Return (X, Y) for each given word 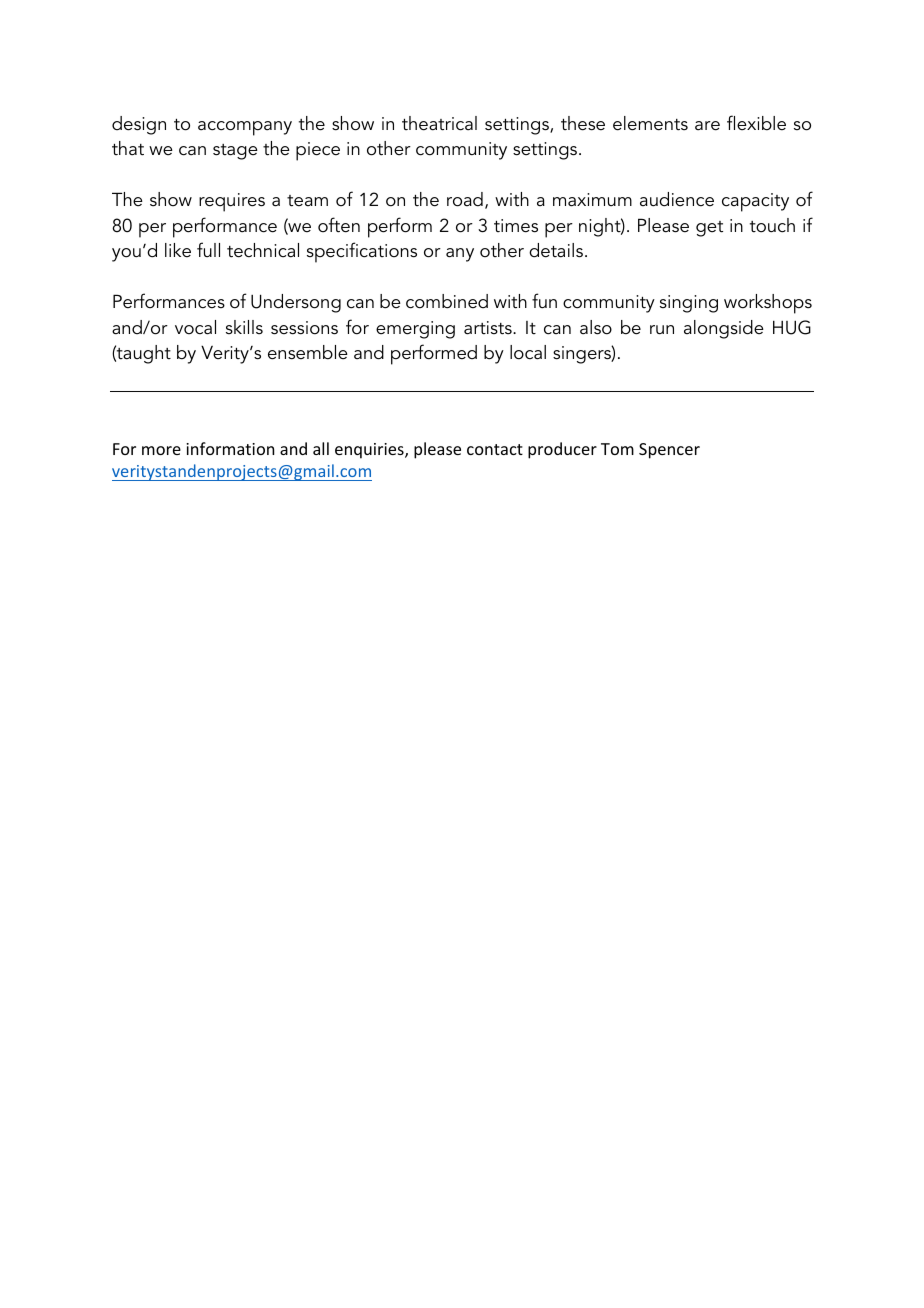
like (178, 250)
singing (689, 304)
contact (495, 449)
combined (447, 301)
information (230, 448)
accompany (245, 128)
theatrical (439, 123)
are (707, 126)
